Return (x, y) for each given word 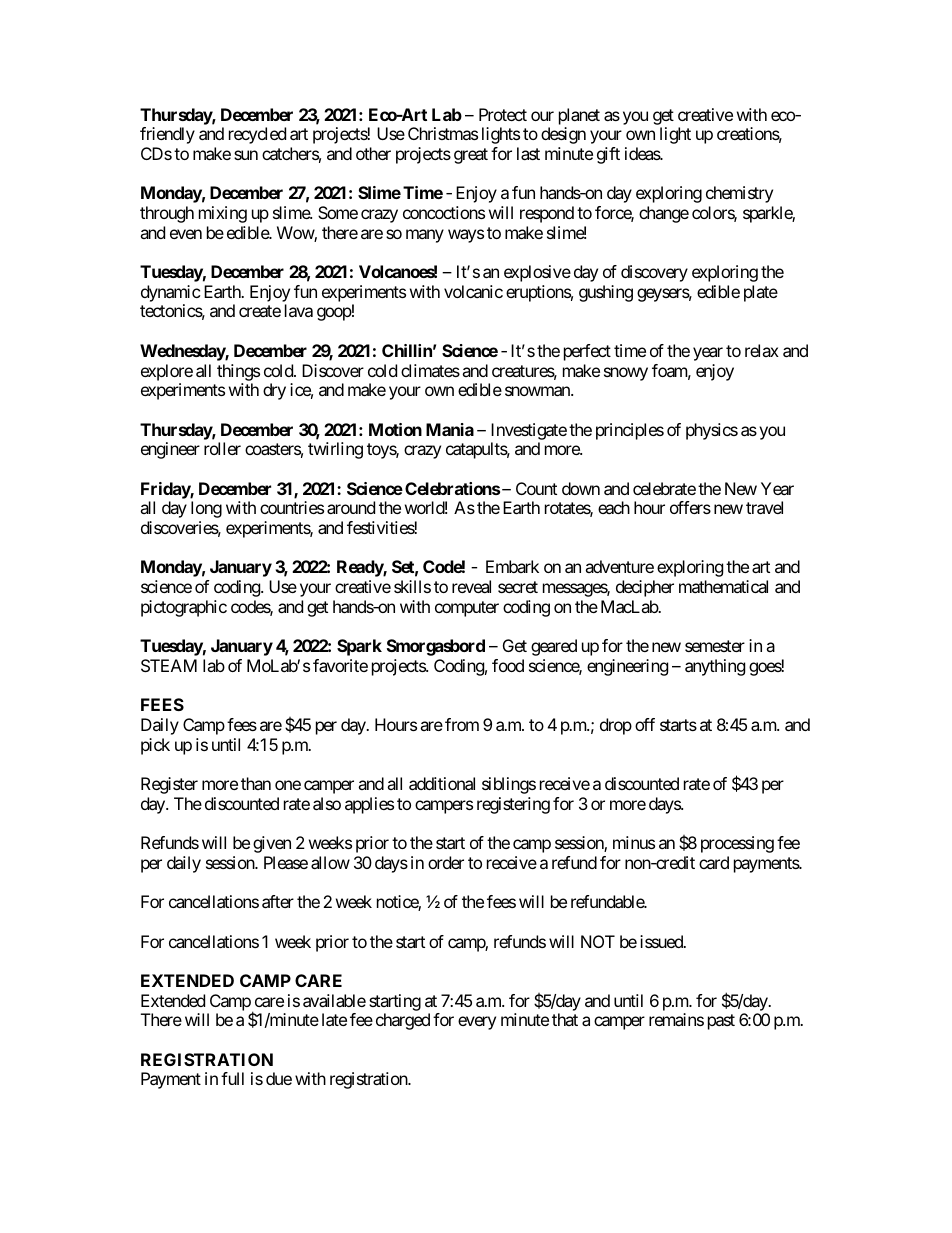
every (477, 1023)
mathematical (723, 586)
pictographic (184, 608)
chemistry (739, 194)
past (721, 1022)
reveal (471, 586)
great (471, 156)
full (232, 1078)
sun (246, 155)
